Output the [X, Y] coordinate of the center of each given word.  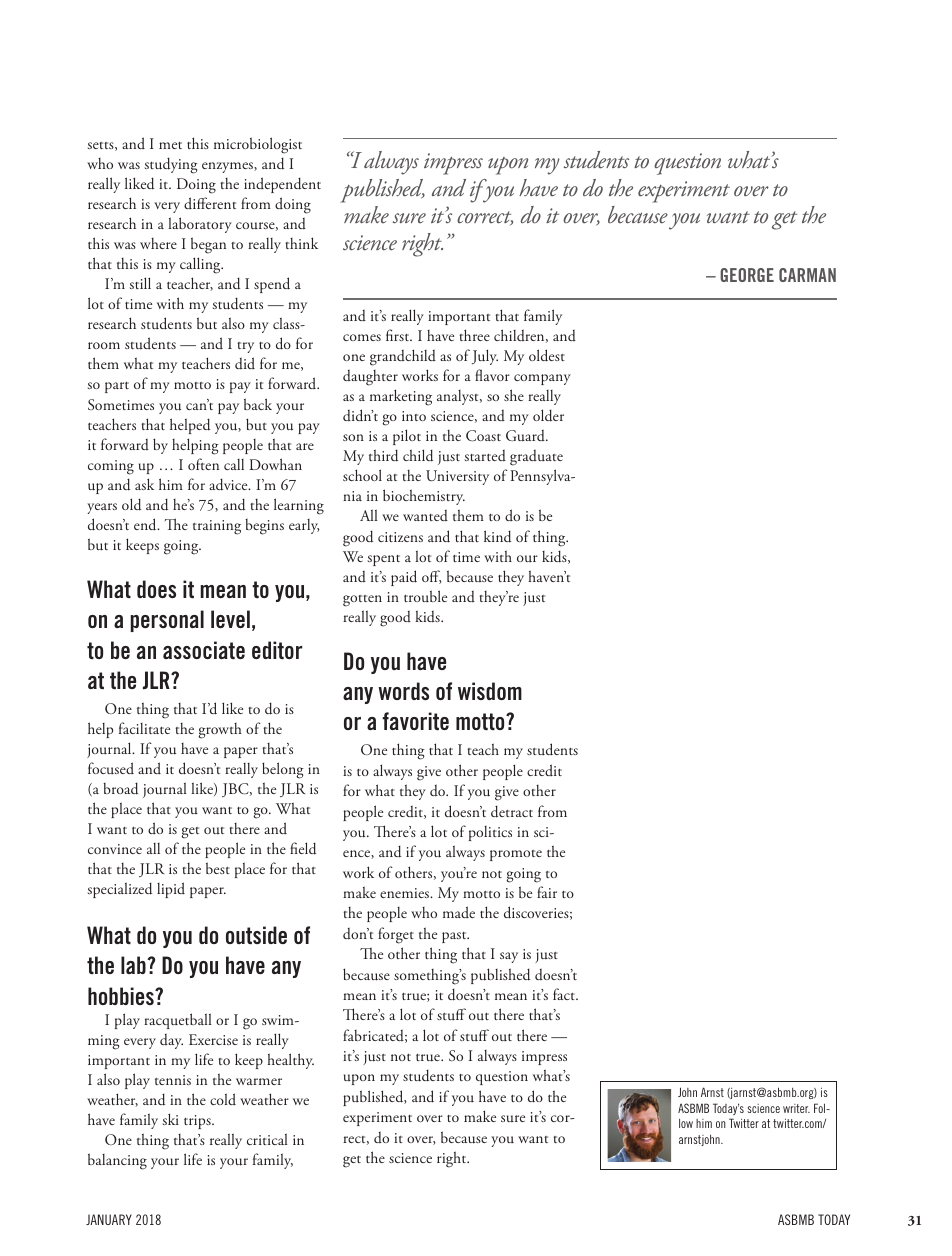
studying [171, 165]
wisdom [490, 691]
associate [204, 650]
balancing [117, 1161]
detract [512, 811]
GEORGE [747, 275]
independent [282, 185]
